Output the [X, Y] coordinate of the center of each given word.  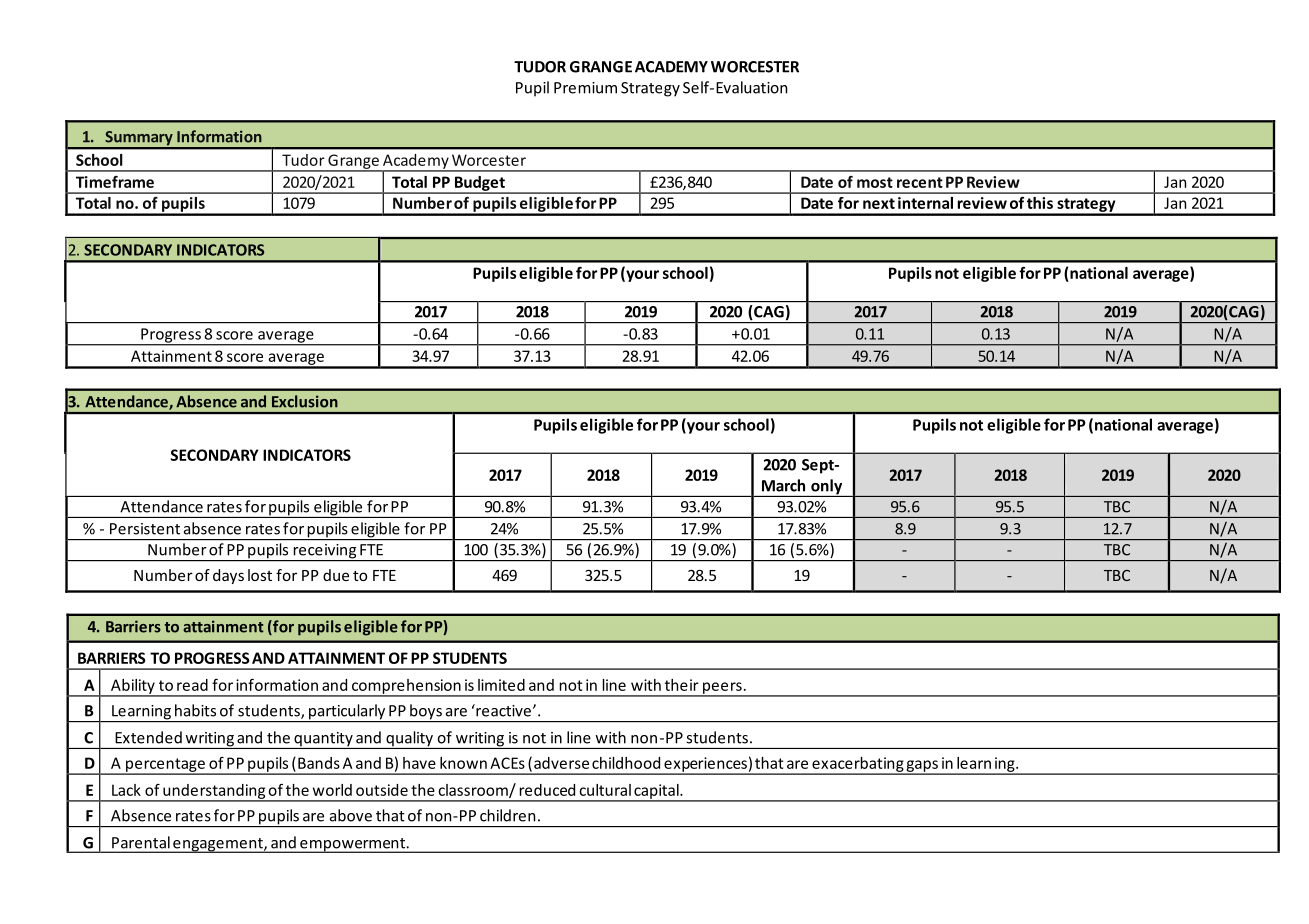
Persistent [145, 529]
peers [722, 689]
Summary [139, 139]
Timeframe [115, 182]
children [507, 815]
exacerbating [857, 765]
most [875, 182]
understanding [214, 792]
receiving [325, 552]
